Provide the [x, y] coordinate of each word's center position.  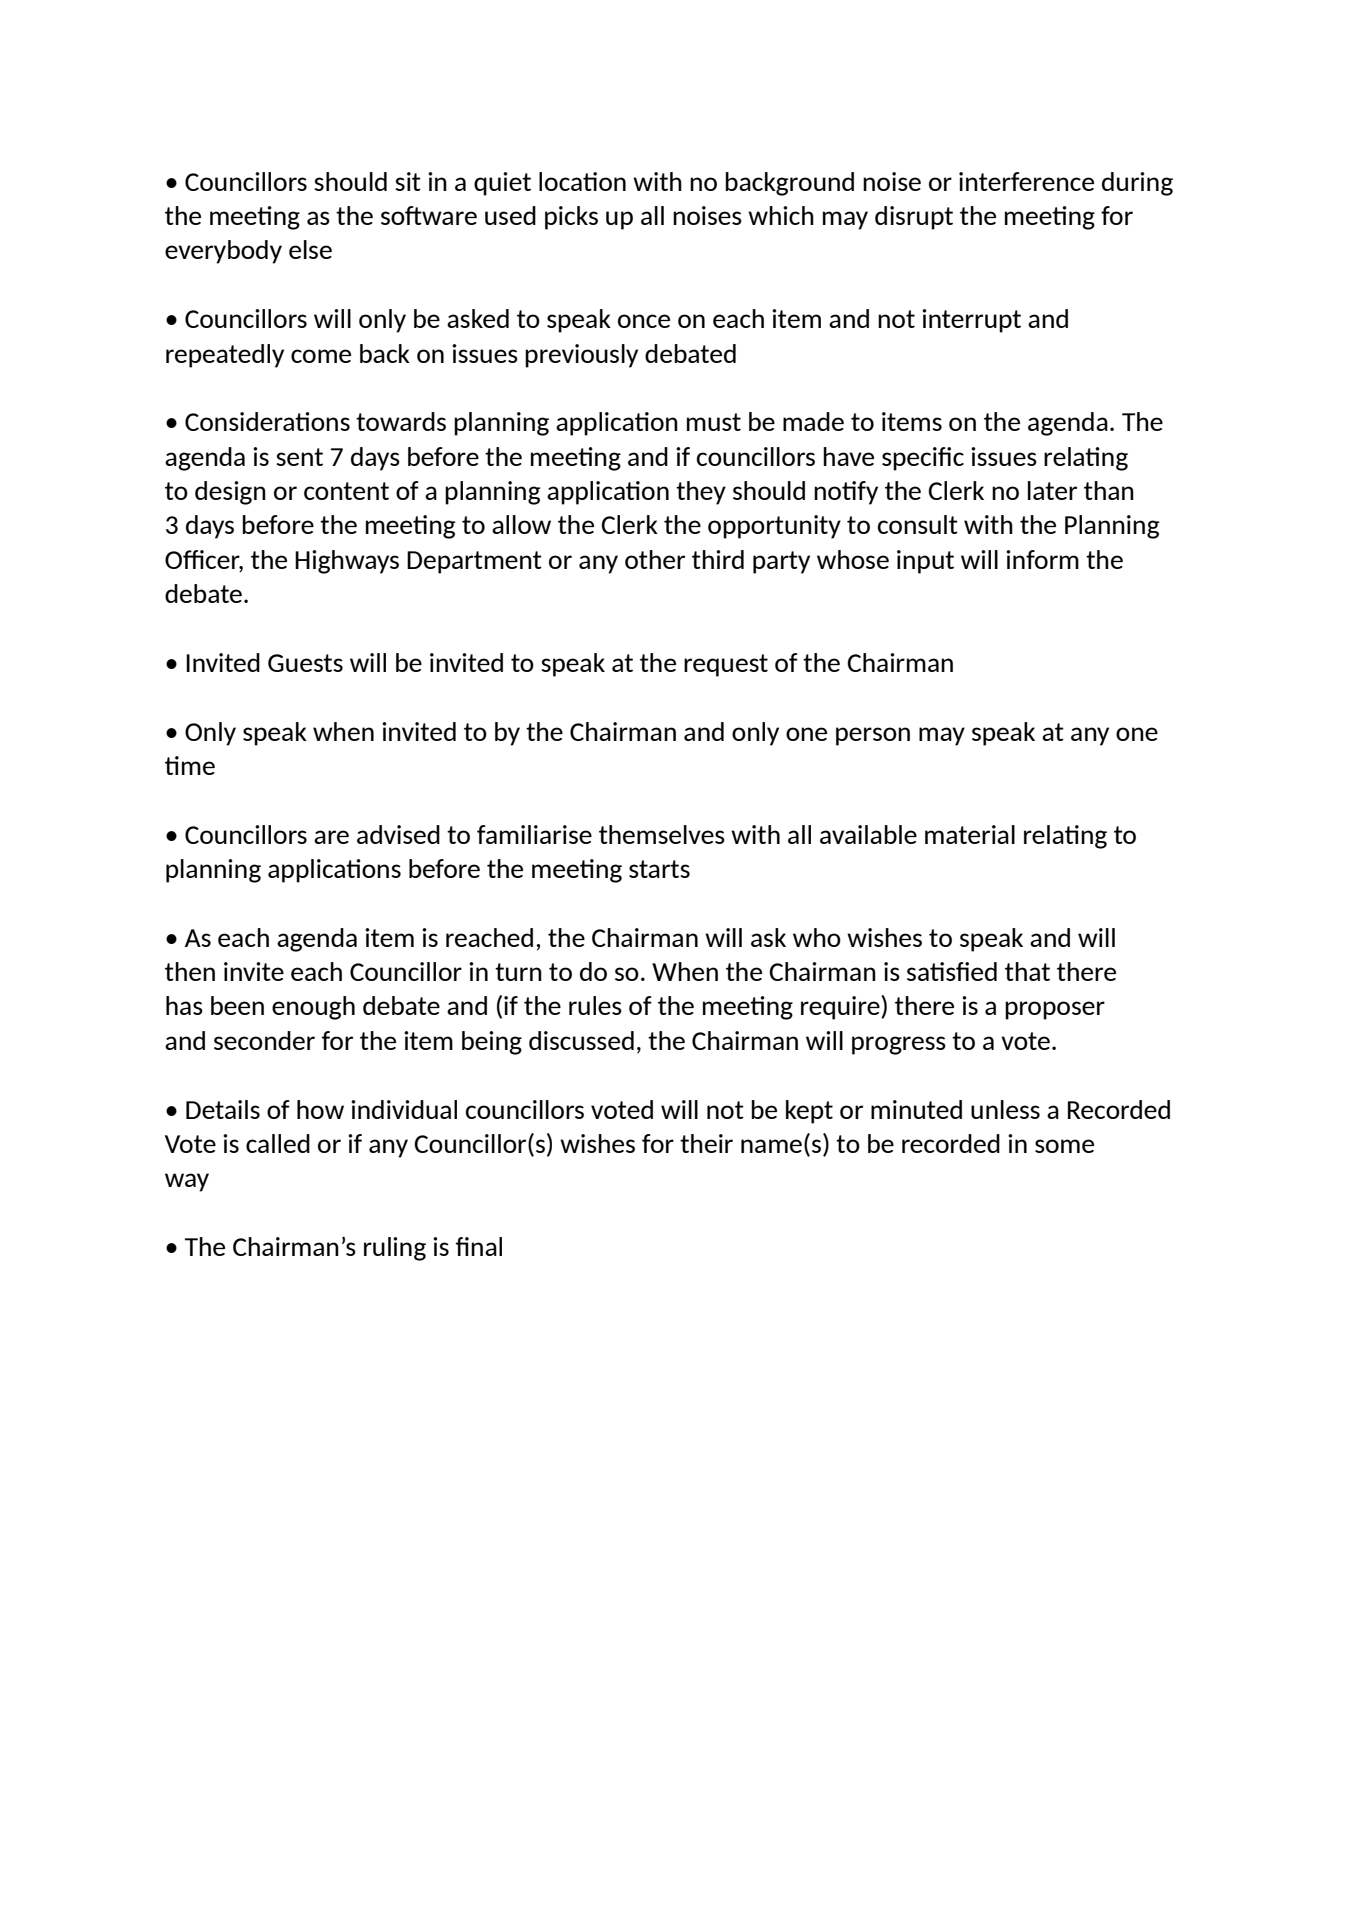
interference [1026, 181]
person [873, 736]
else [310, 249]
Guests [305, 663]
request [726, 665]
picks [571, 218]
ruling [395, 1249]
